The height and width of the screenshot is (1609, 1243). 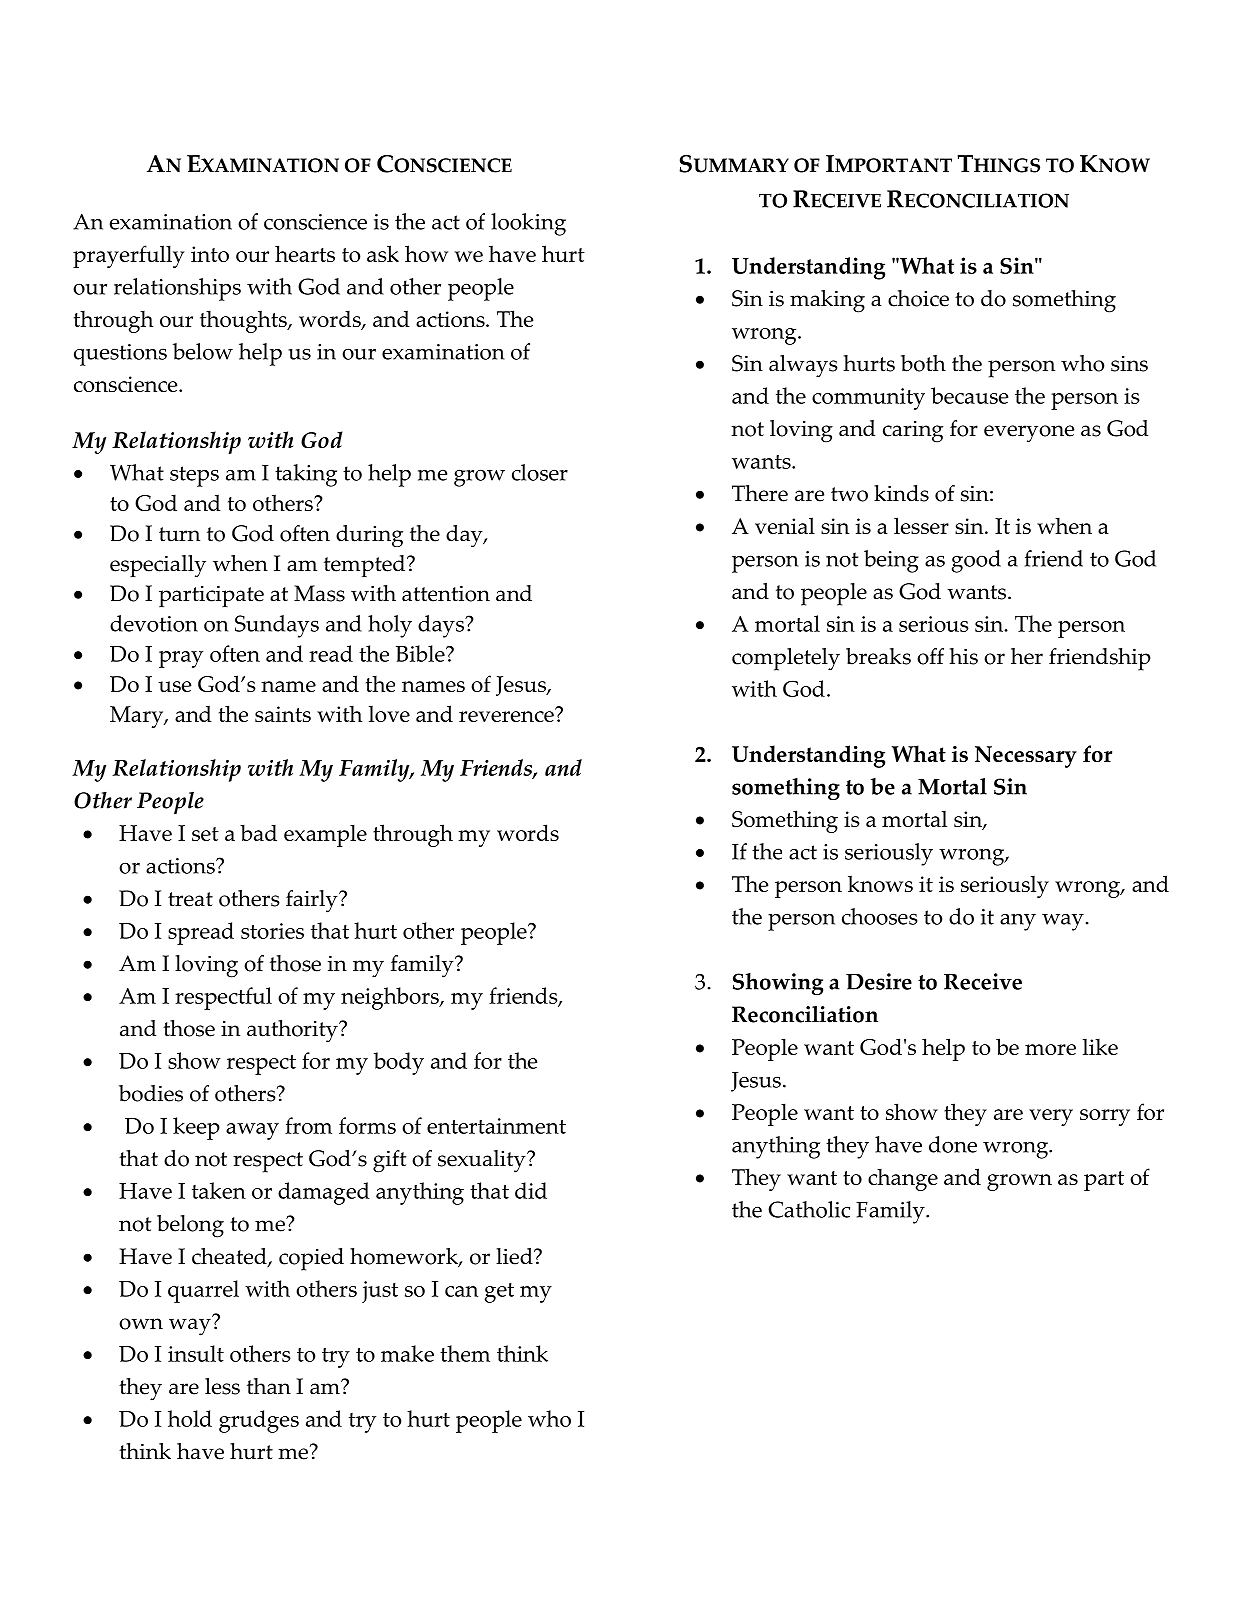 What do you see at coordinates (179, 534) in the screenshot?
I see `turn` at bounding box center [179, 534].
